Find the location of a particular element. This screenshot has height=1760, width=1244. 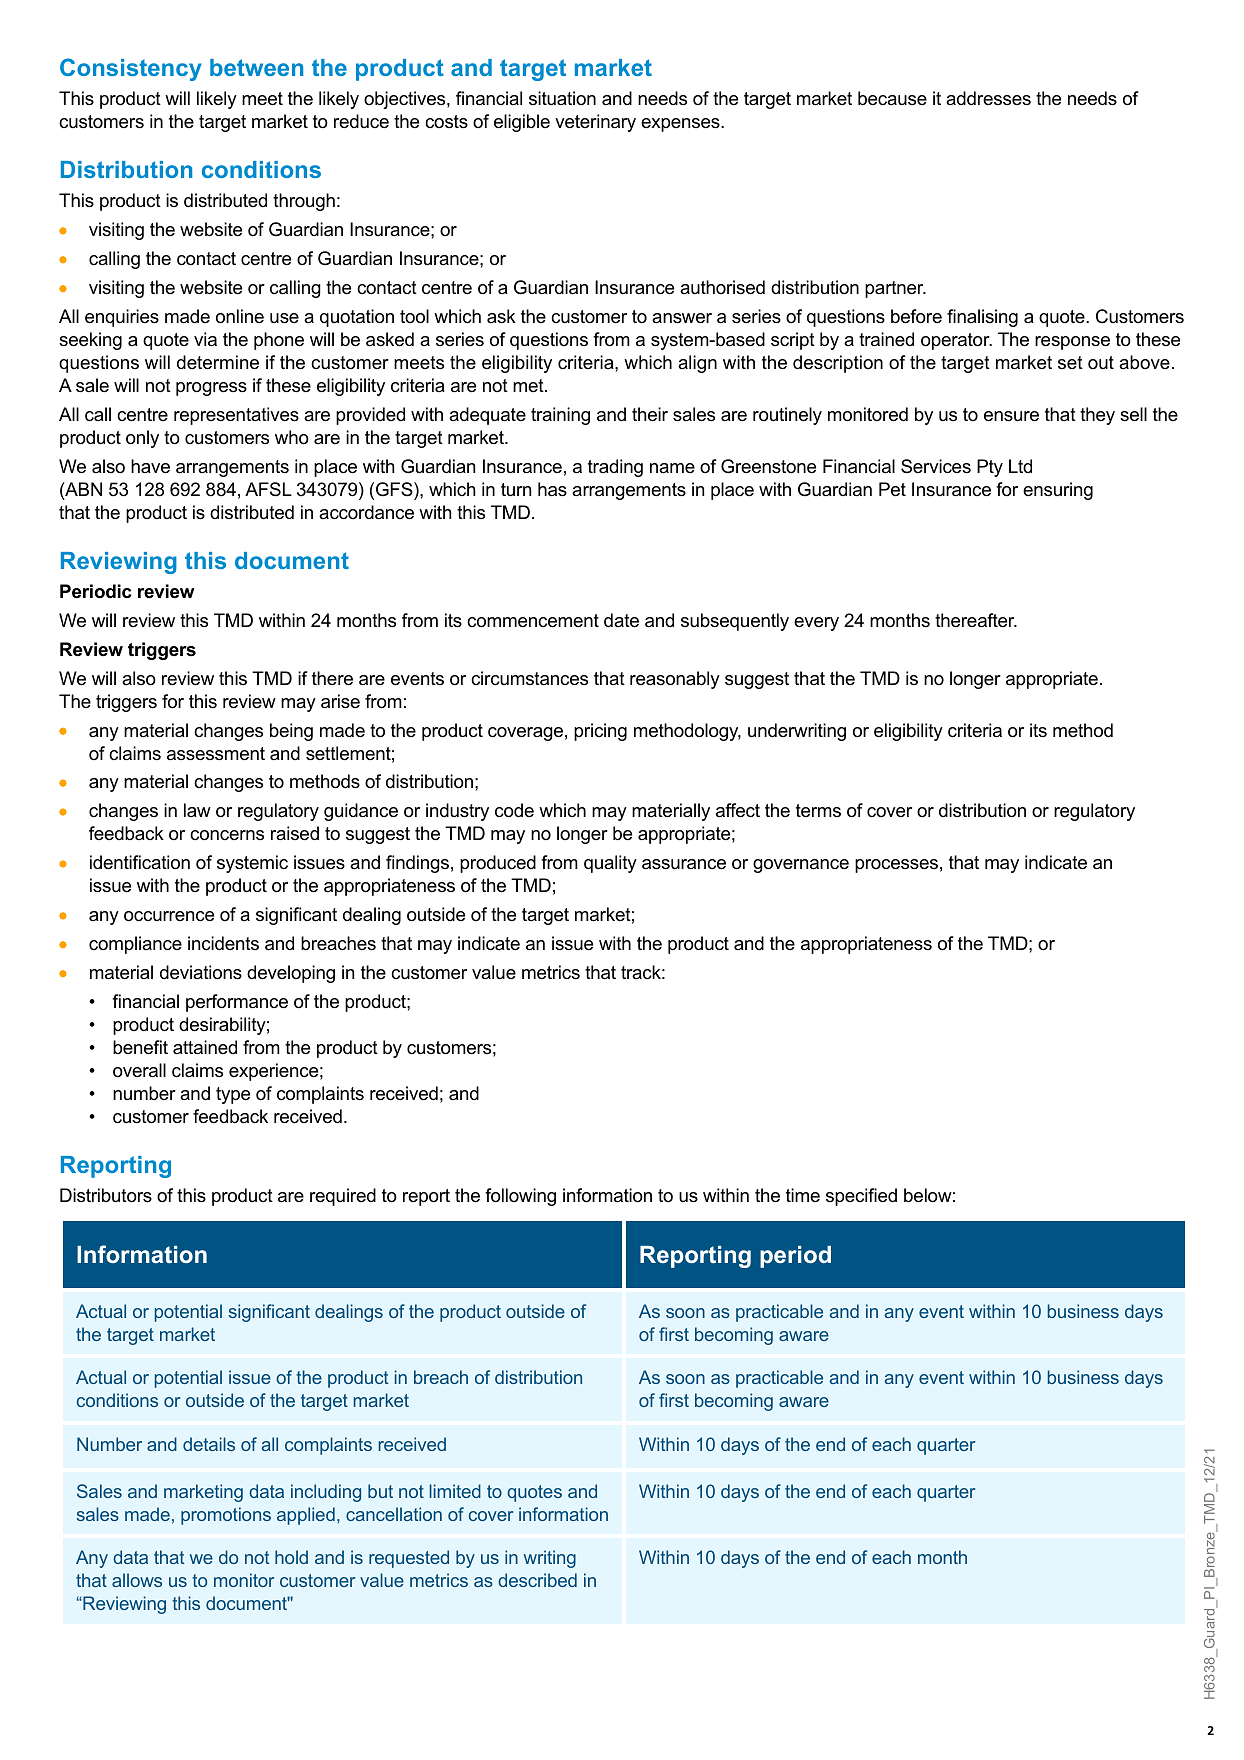

described is located at coordinates (537, 1580).
